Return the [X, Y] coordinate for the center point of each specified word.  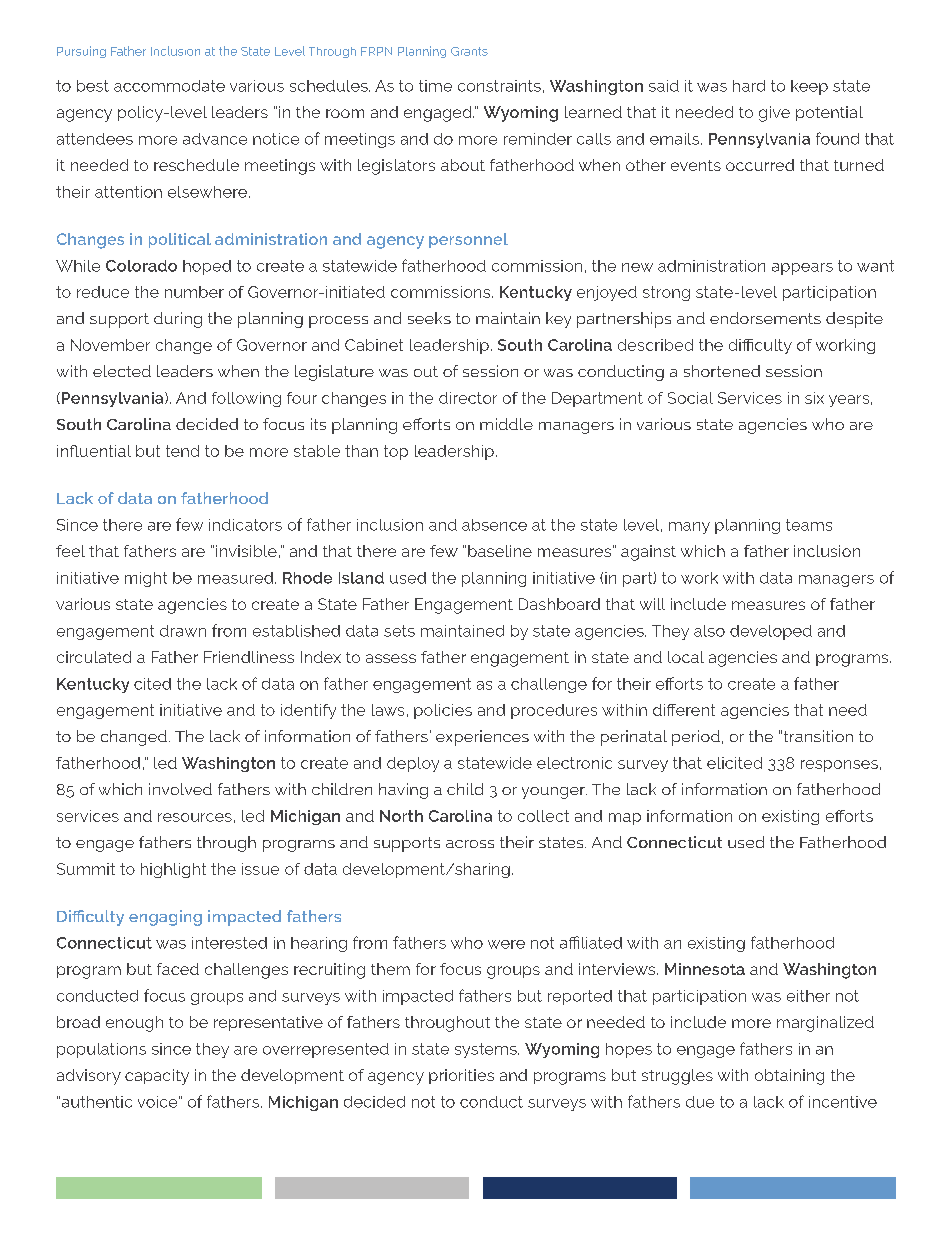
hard [749, 86]
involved [180, 789]
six [814, 398]
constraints [499, 86]
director [468, 398]
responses [839, 766]
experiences [482, 738]
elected [122, 371]
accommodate [169, 86]
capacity [157, 1077]
